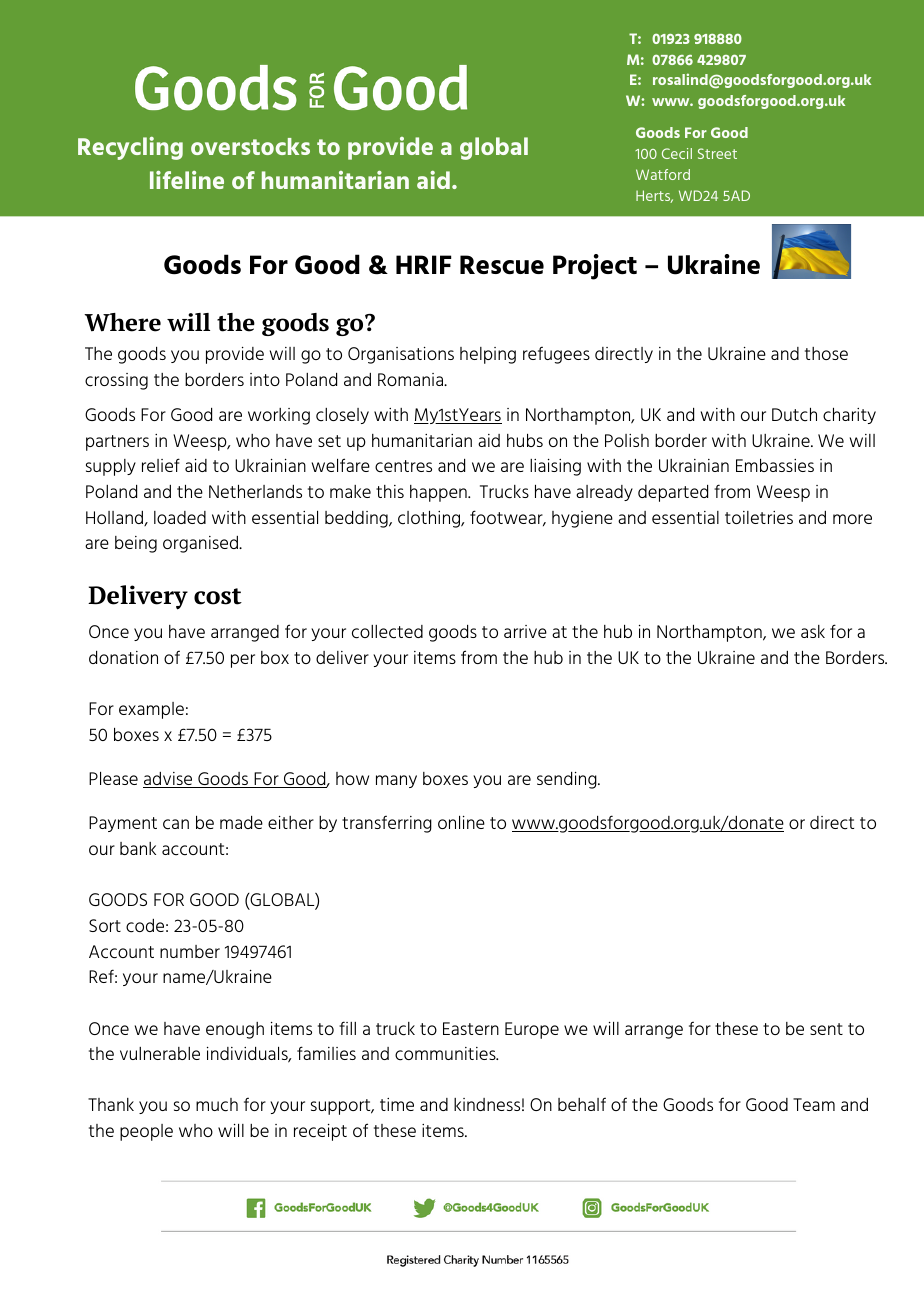  Describe the element at coordinates (717, 153) in the screenshot. I see `Street` at that location.
